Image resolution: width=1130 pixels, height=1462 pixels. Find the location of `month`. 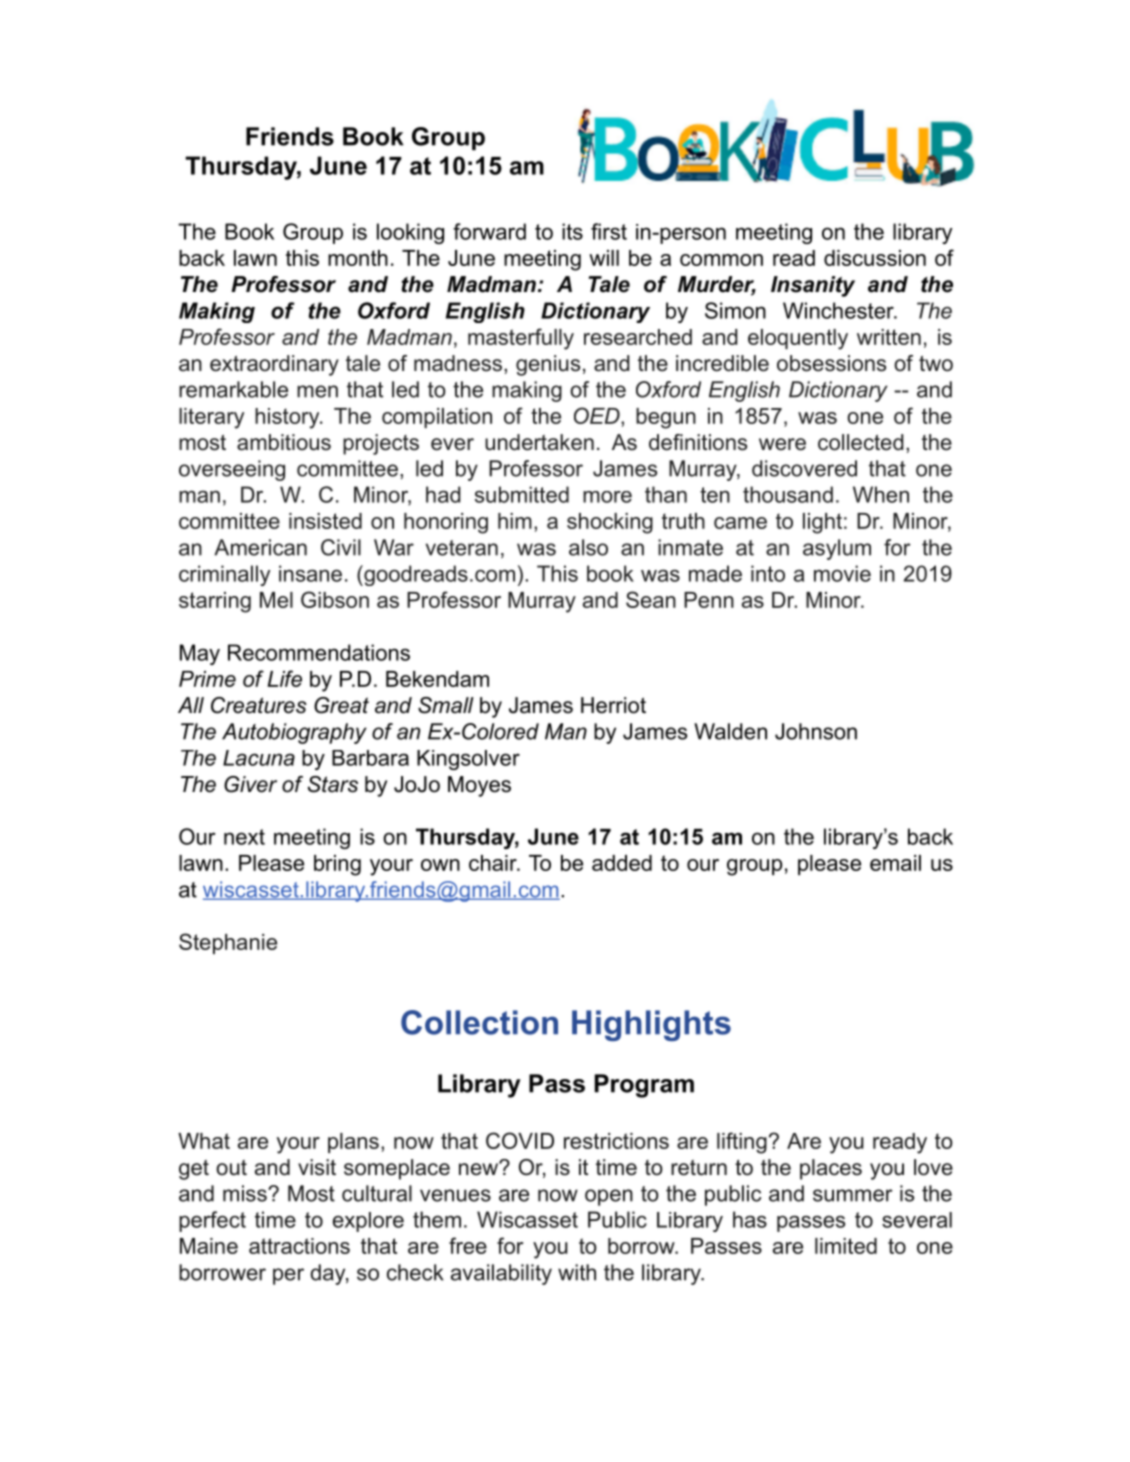

month is located at coordinates (358, 258).
